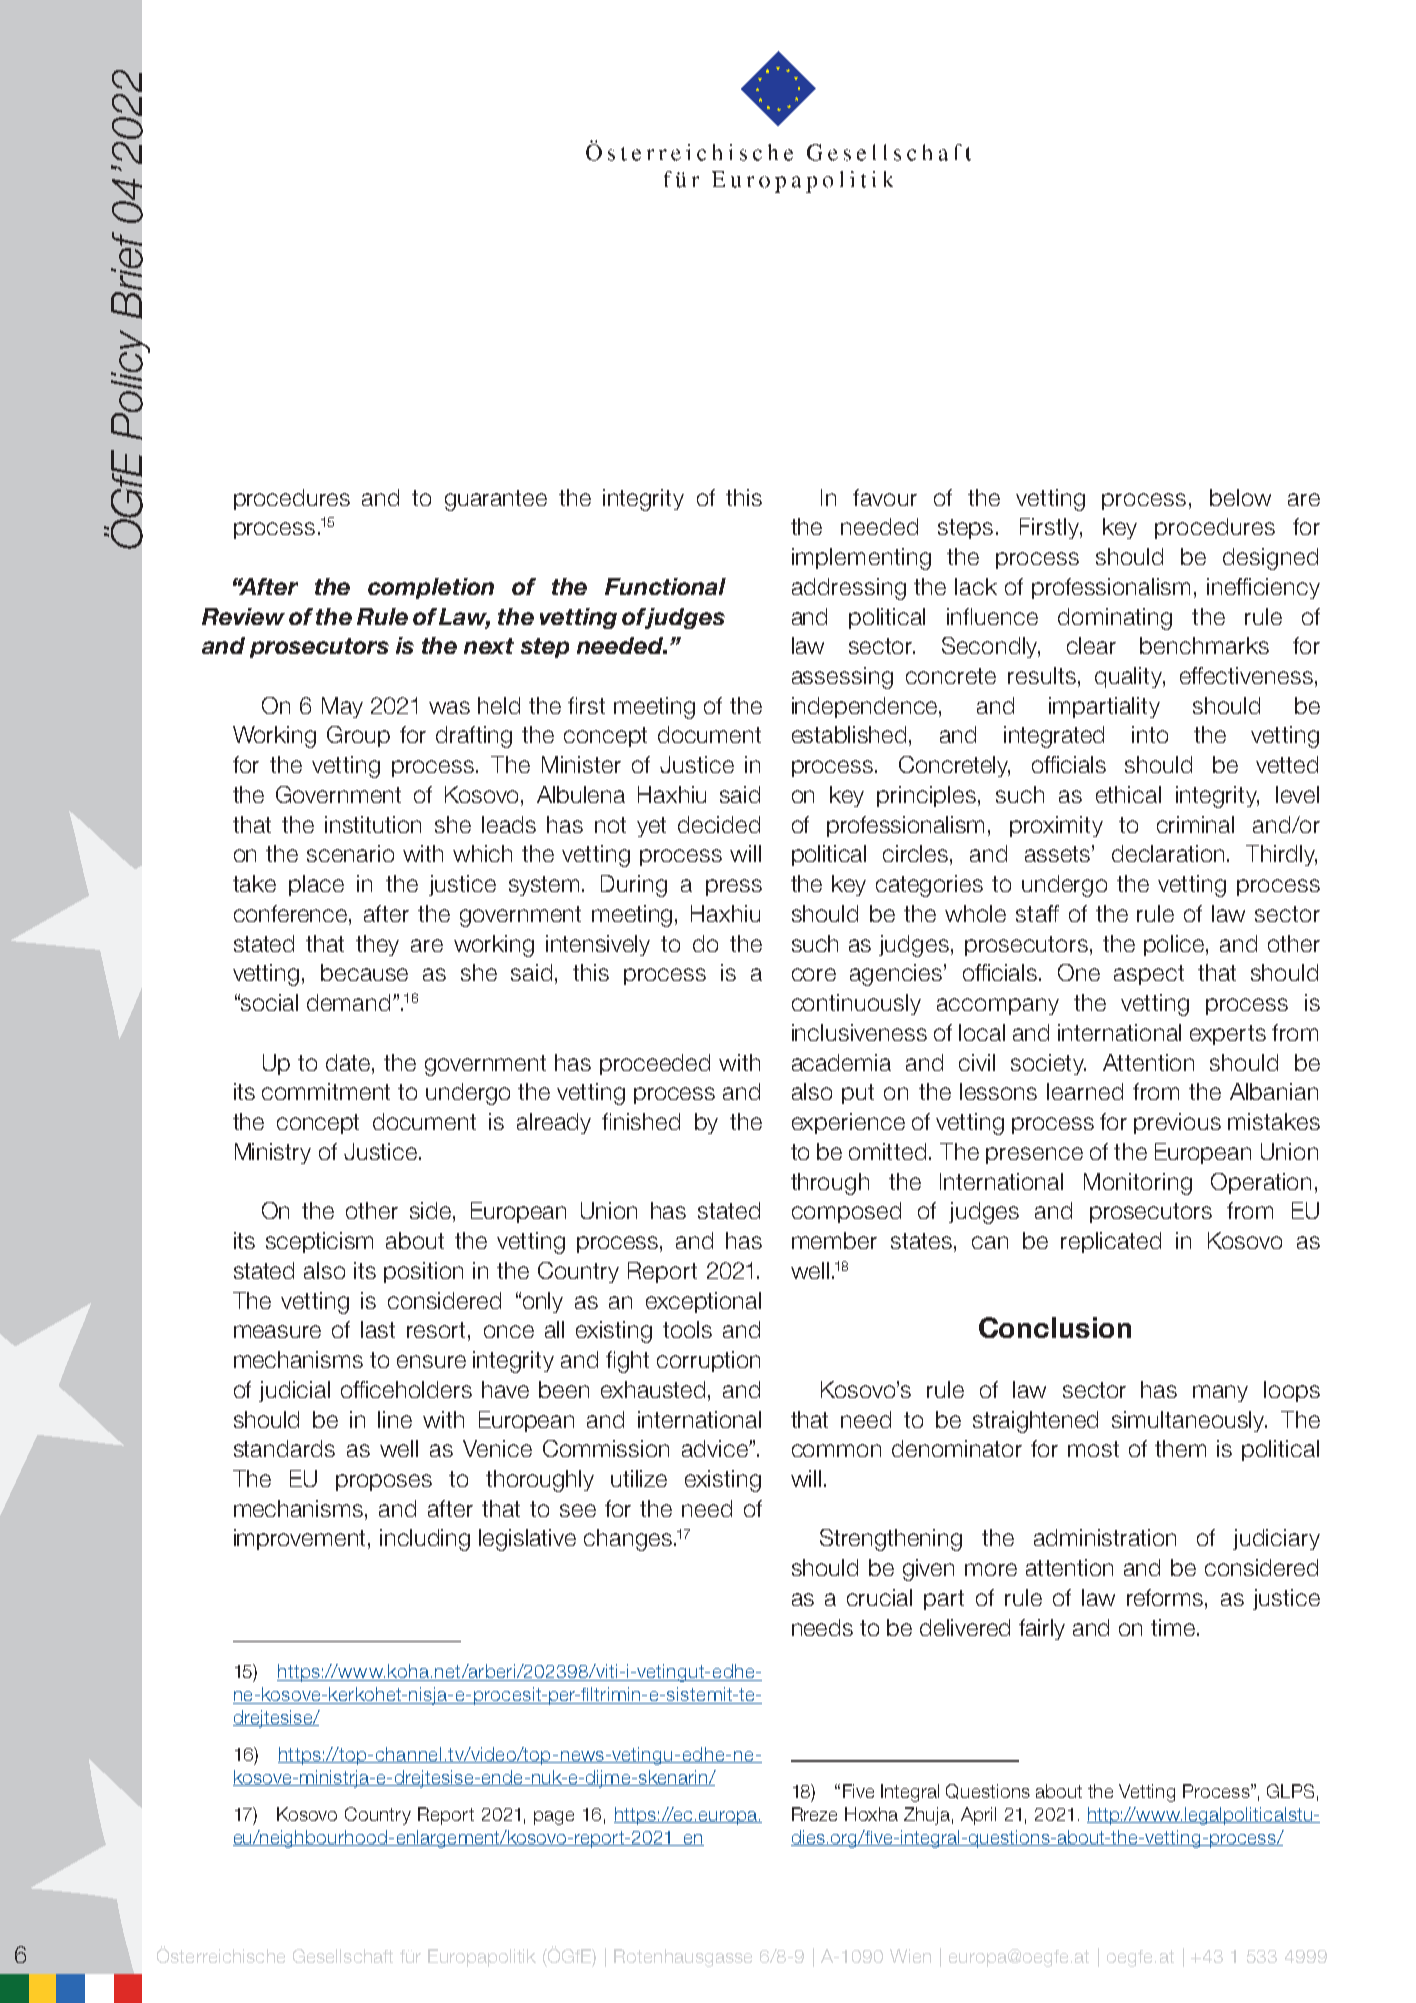 This screenshot has height=2003, width=1416. Describe the element at coordinates (861, 559) in the screenshot. I see `implementing` at that location.
